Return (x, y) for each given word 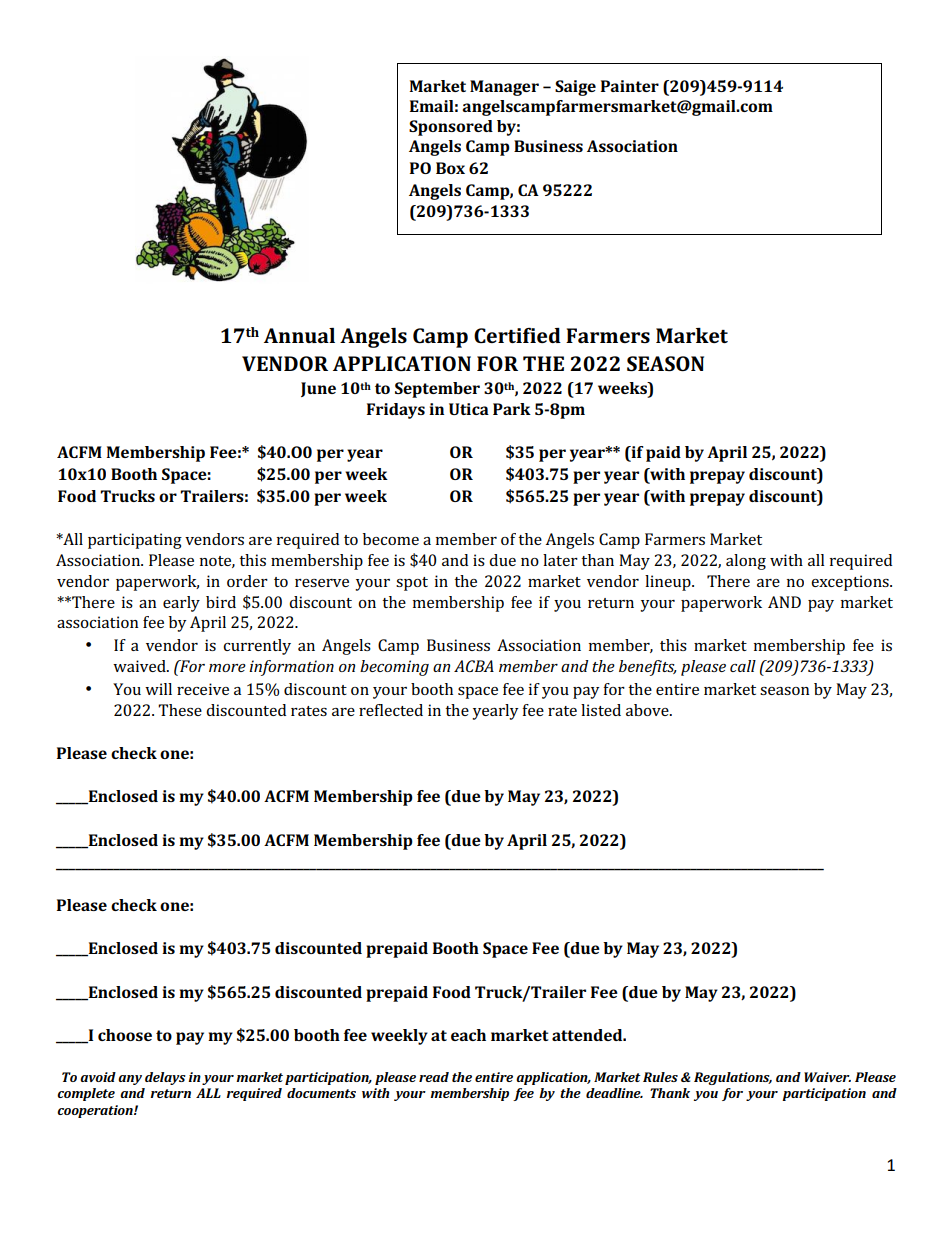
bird (221, 602)
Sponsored (451, 128)
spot (412, 584)
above (648, 710)
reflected (391, 710)
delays (165, 1078)
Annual (299, 335)
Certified (517, 335)
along (746, 562)
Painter (630, 86)
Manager (504, 88)
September (437, 390)
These (180, 710)
